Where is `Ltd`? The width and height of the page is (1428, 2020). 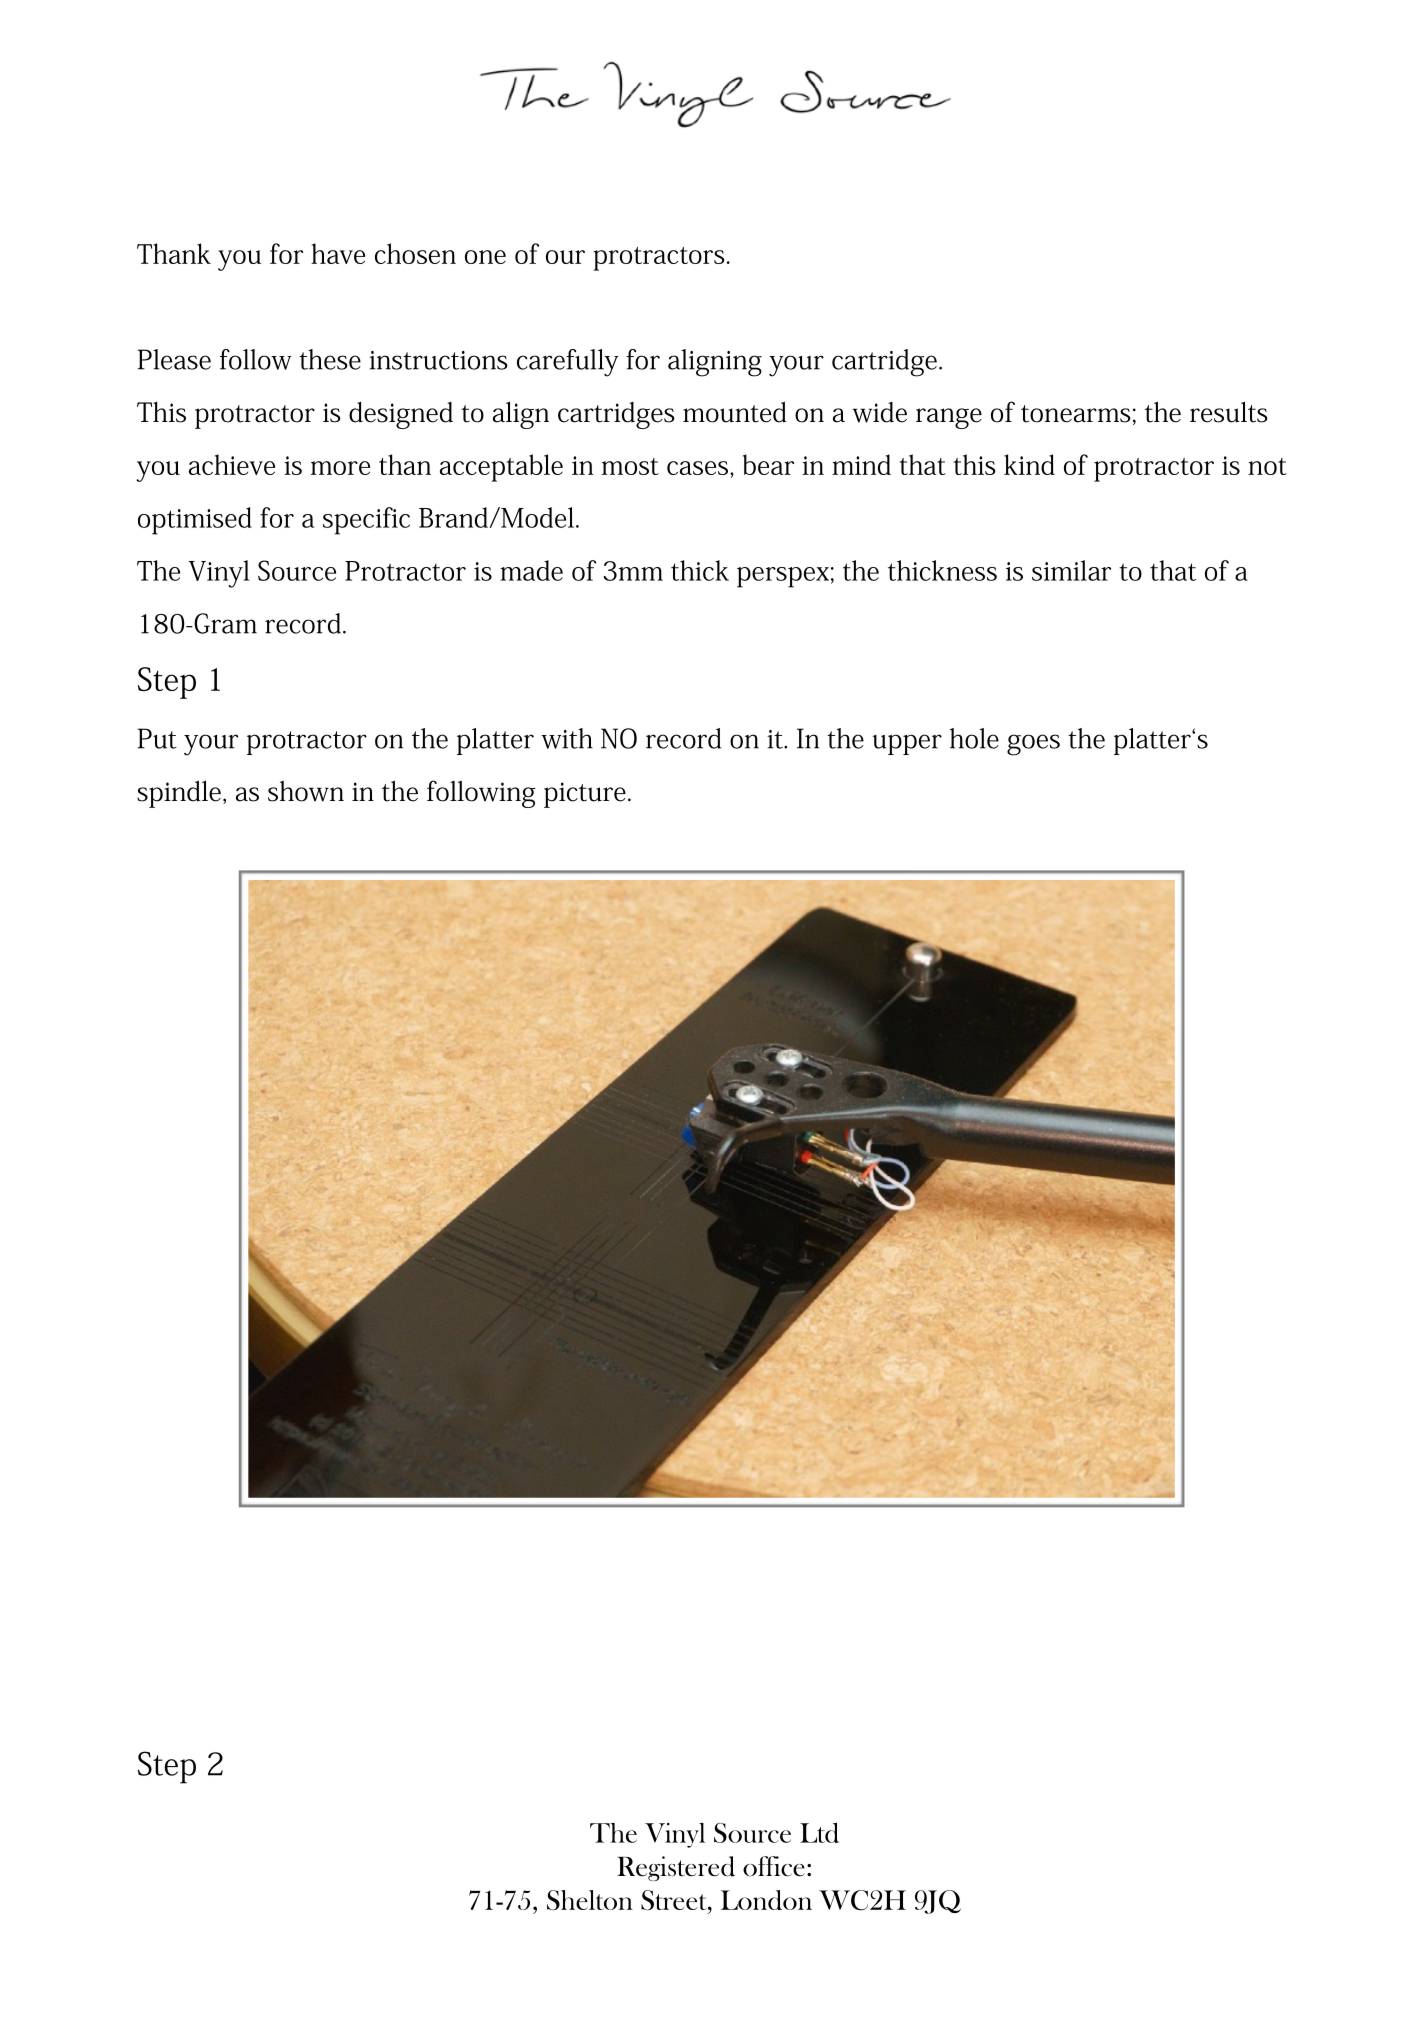
Ltd is located at coordinates (819, 1833).
